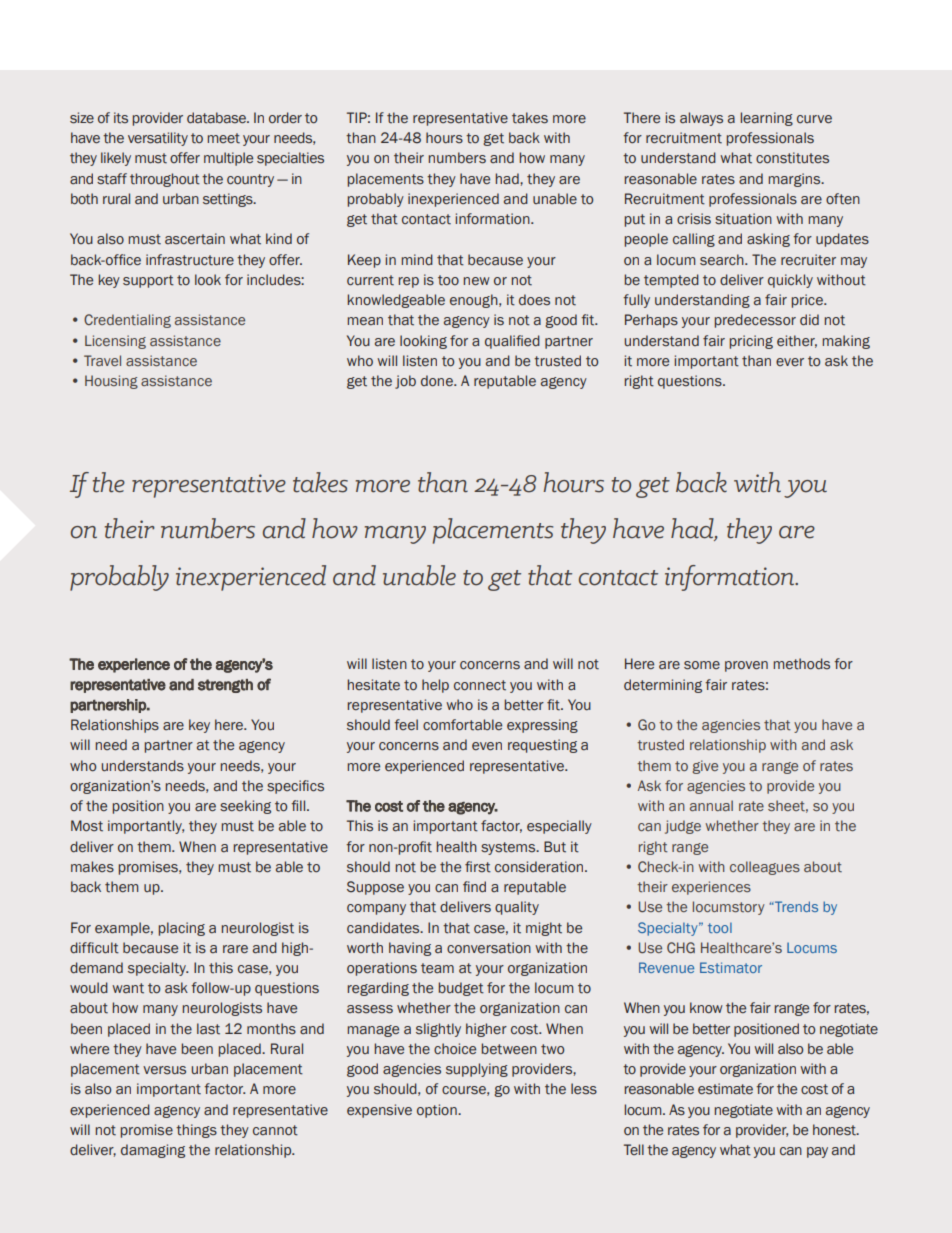 This document has height=1233, width=952. I want to click on Housing, so click(111, 382).
